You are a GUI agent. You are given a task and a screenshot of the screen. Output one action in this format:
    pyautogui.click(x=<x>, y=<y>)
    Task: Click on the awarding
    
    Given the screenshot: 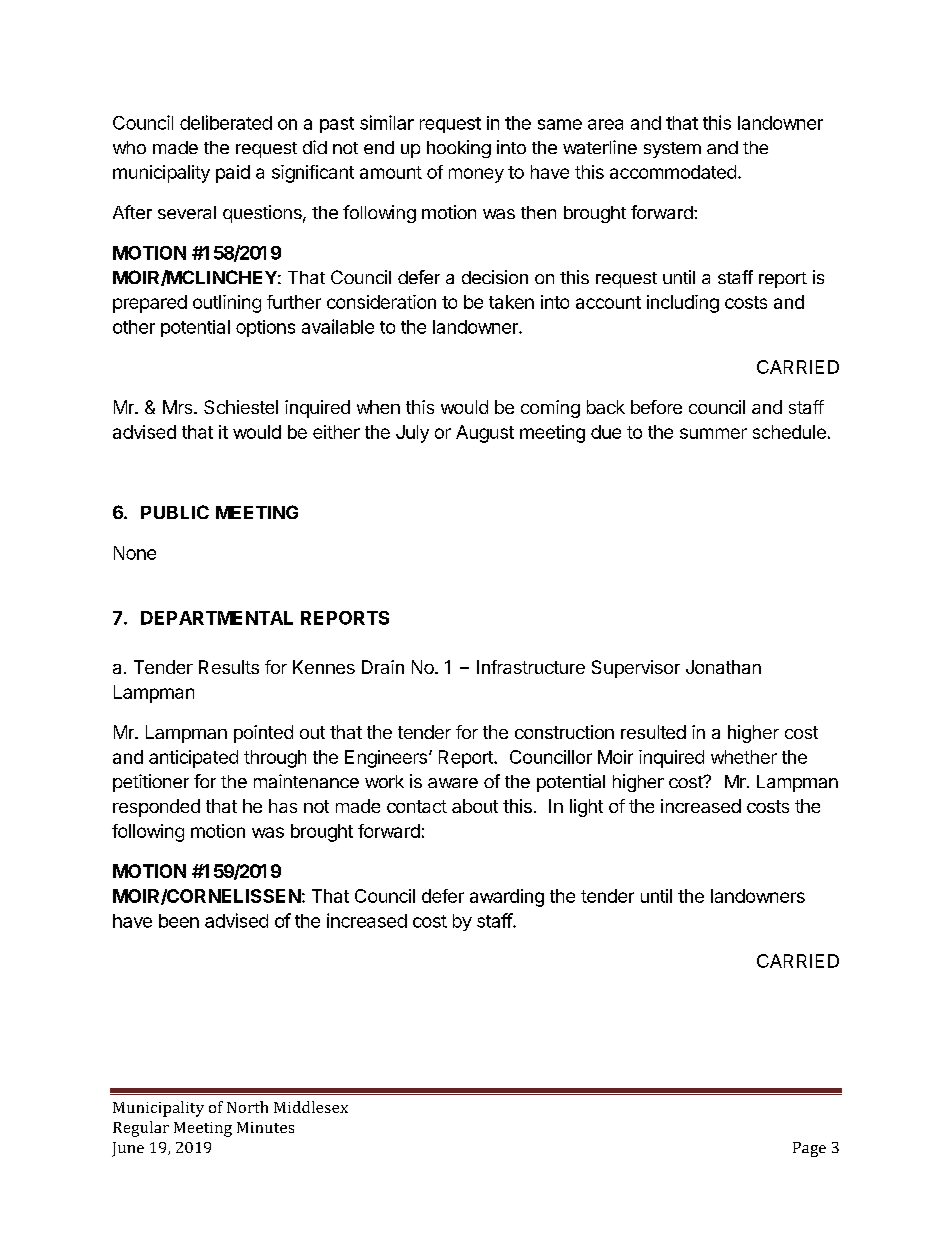 What is the action you would take?
    pyautogui.click(x=507, y=898)
